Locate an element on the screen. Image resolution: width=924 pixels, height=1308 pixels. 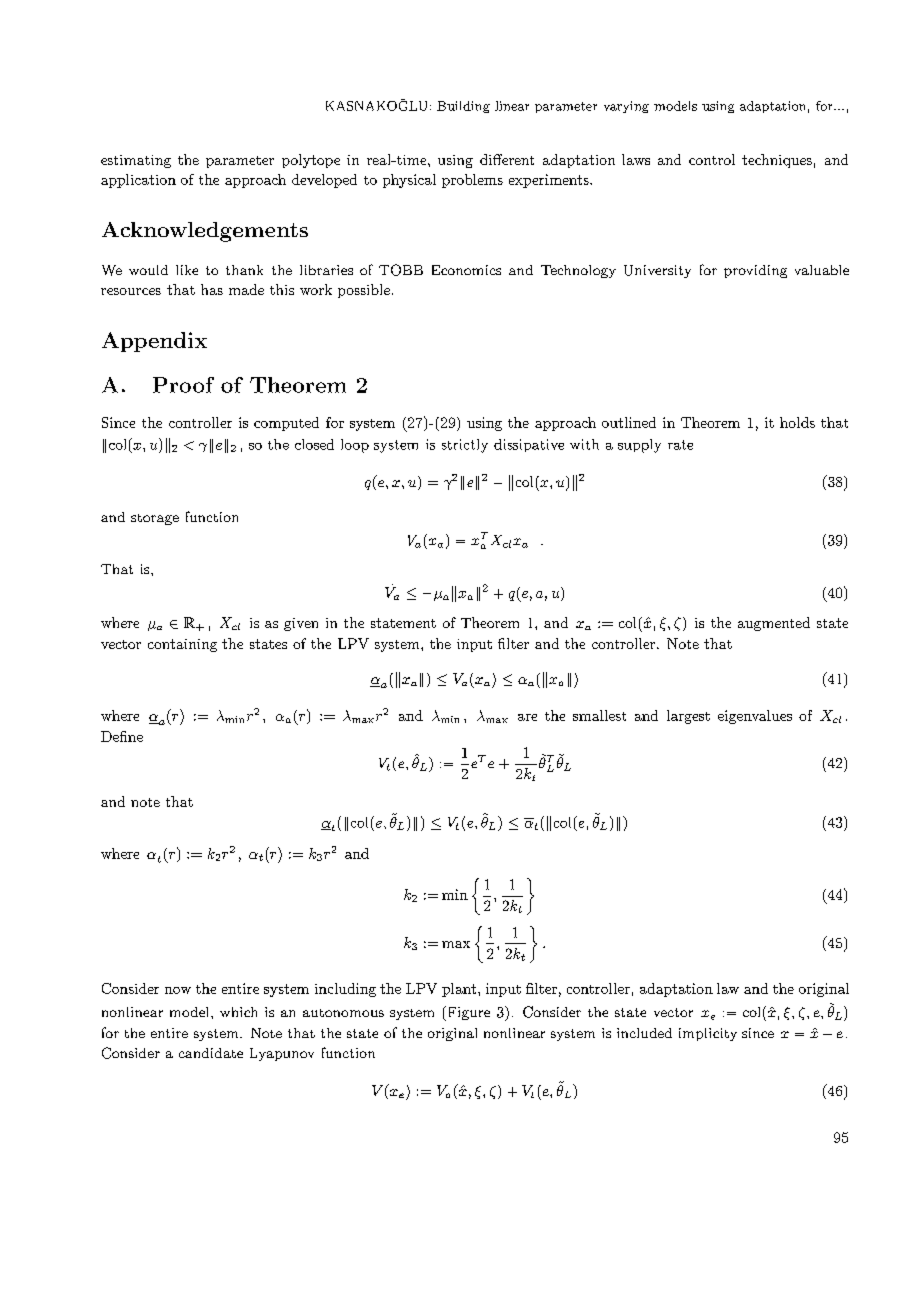
augmented is located at coordinates (774, 624).
